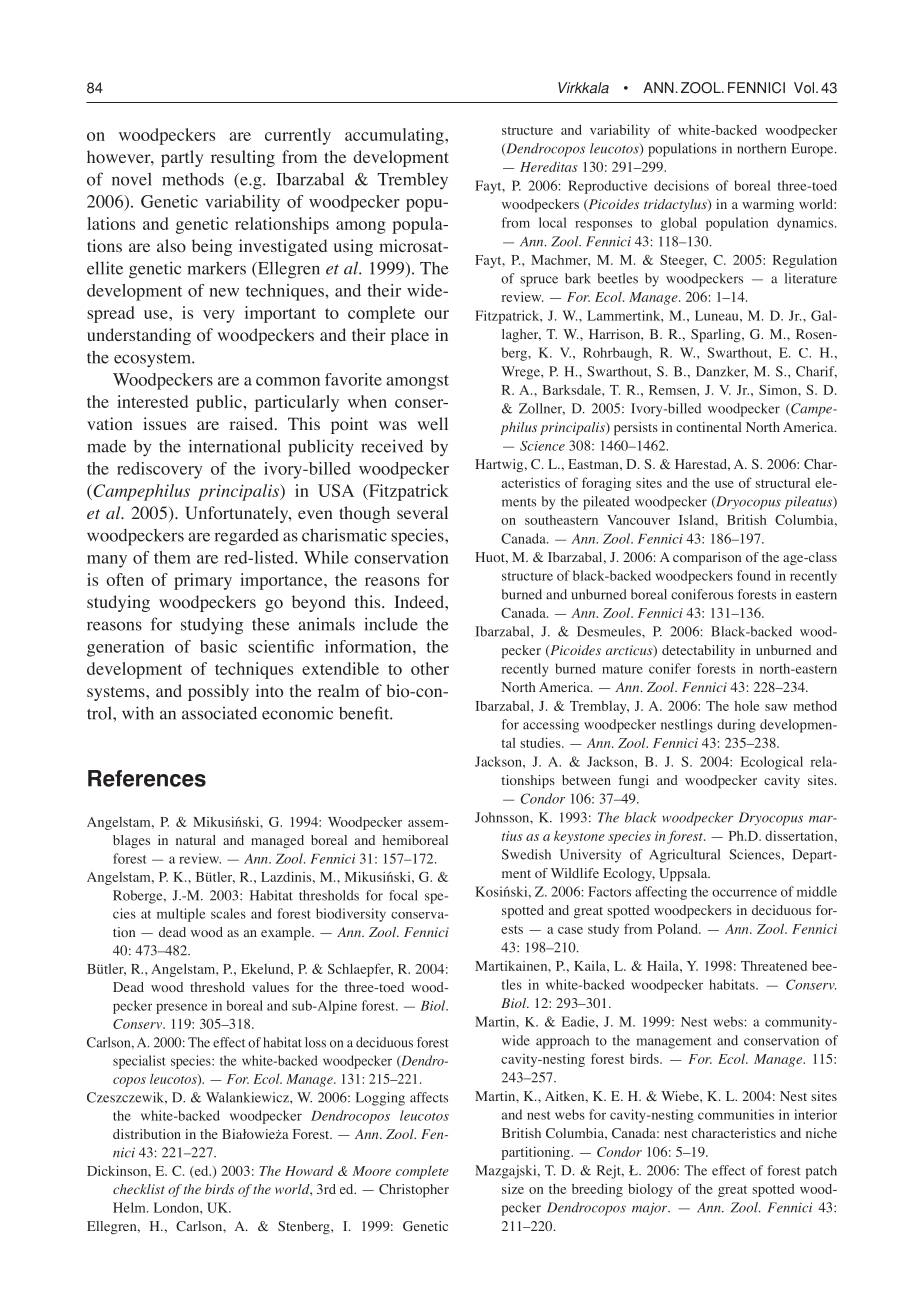  I want to click on accumulating, so click(395, 136).
